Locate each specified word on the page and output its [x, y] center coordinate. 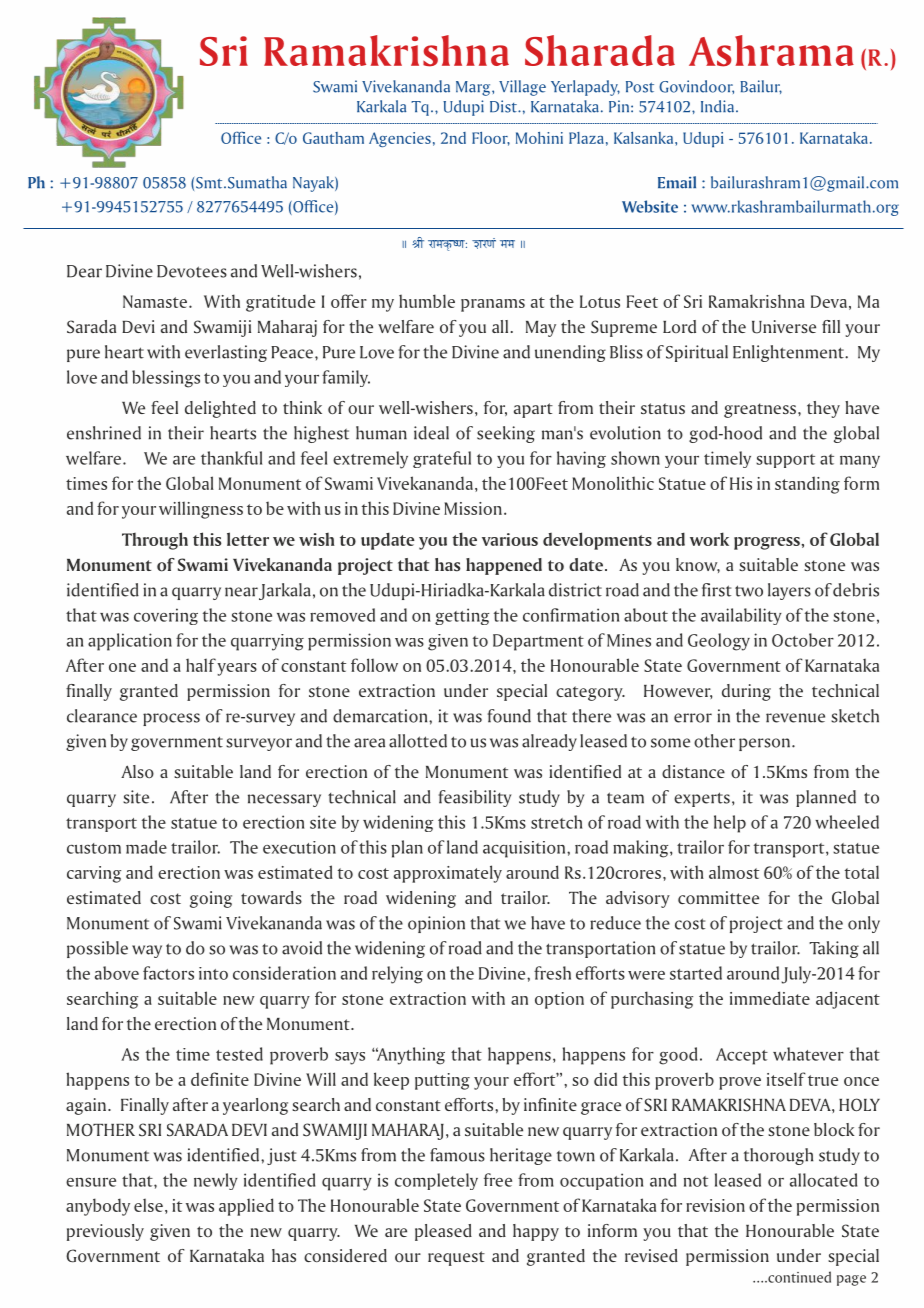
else [148, 1205]
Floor [491, 139]
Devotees [192, 271]
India [717, 106]
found [509, 716]
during [746, 692]
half [201, 665]
